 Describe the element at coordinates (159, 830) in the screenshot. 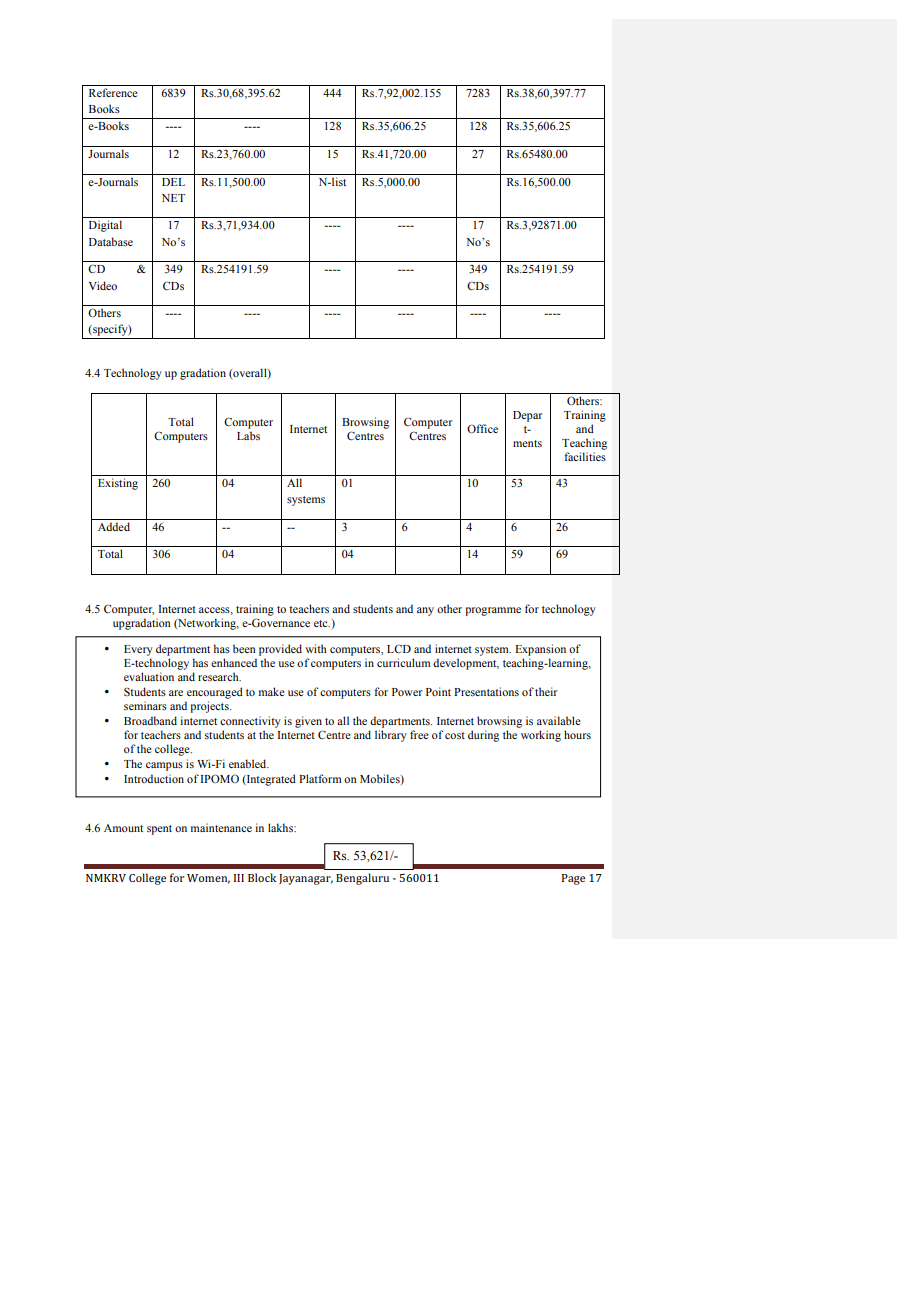

I see `spent` at that location.
